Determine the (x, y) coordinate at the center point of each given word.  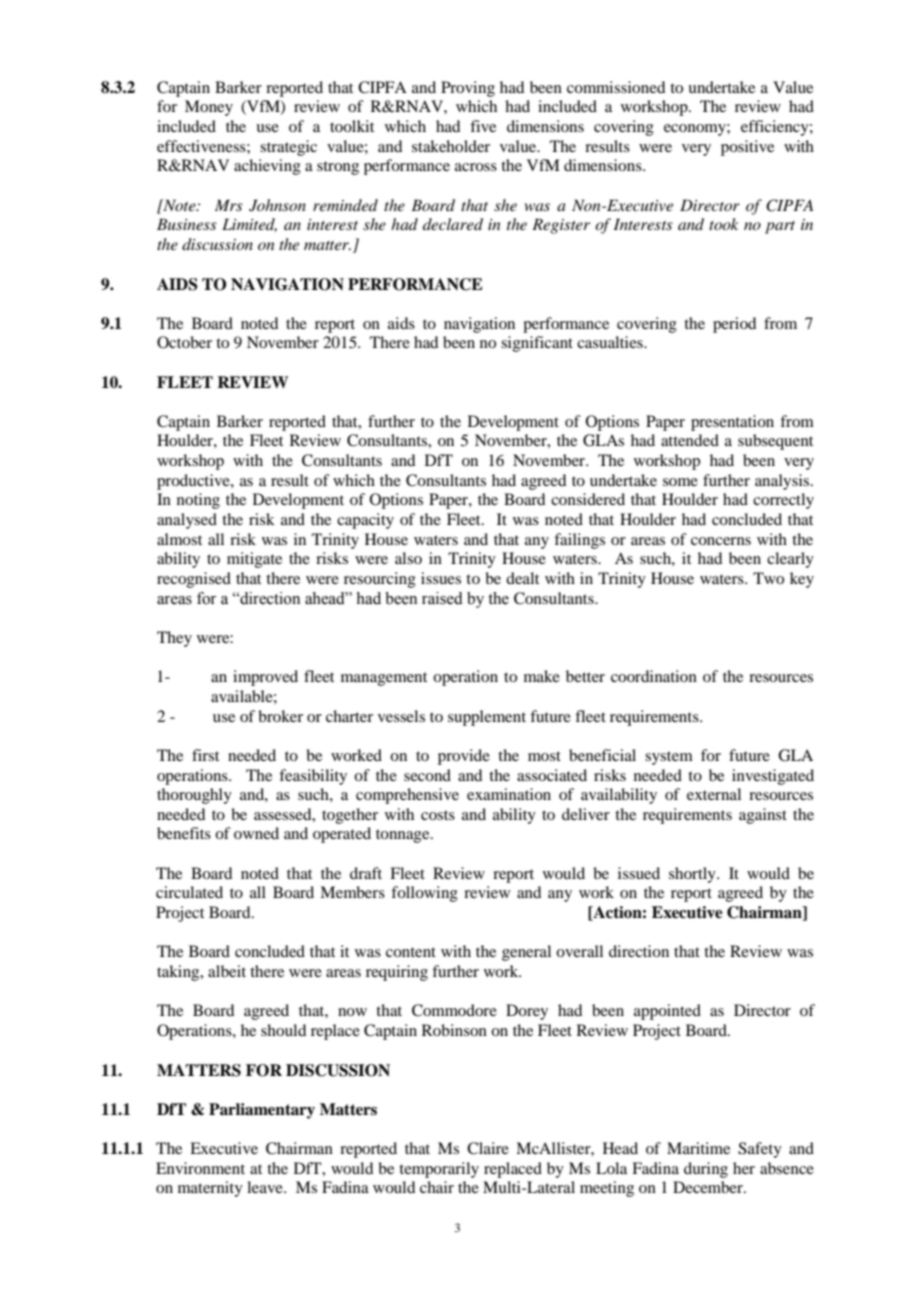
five (483, 126)
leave (266, 1187)
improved (265, 678)
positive (747, 148)
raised (442, 598)
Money (209, 108)
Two (768, 578)
